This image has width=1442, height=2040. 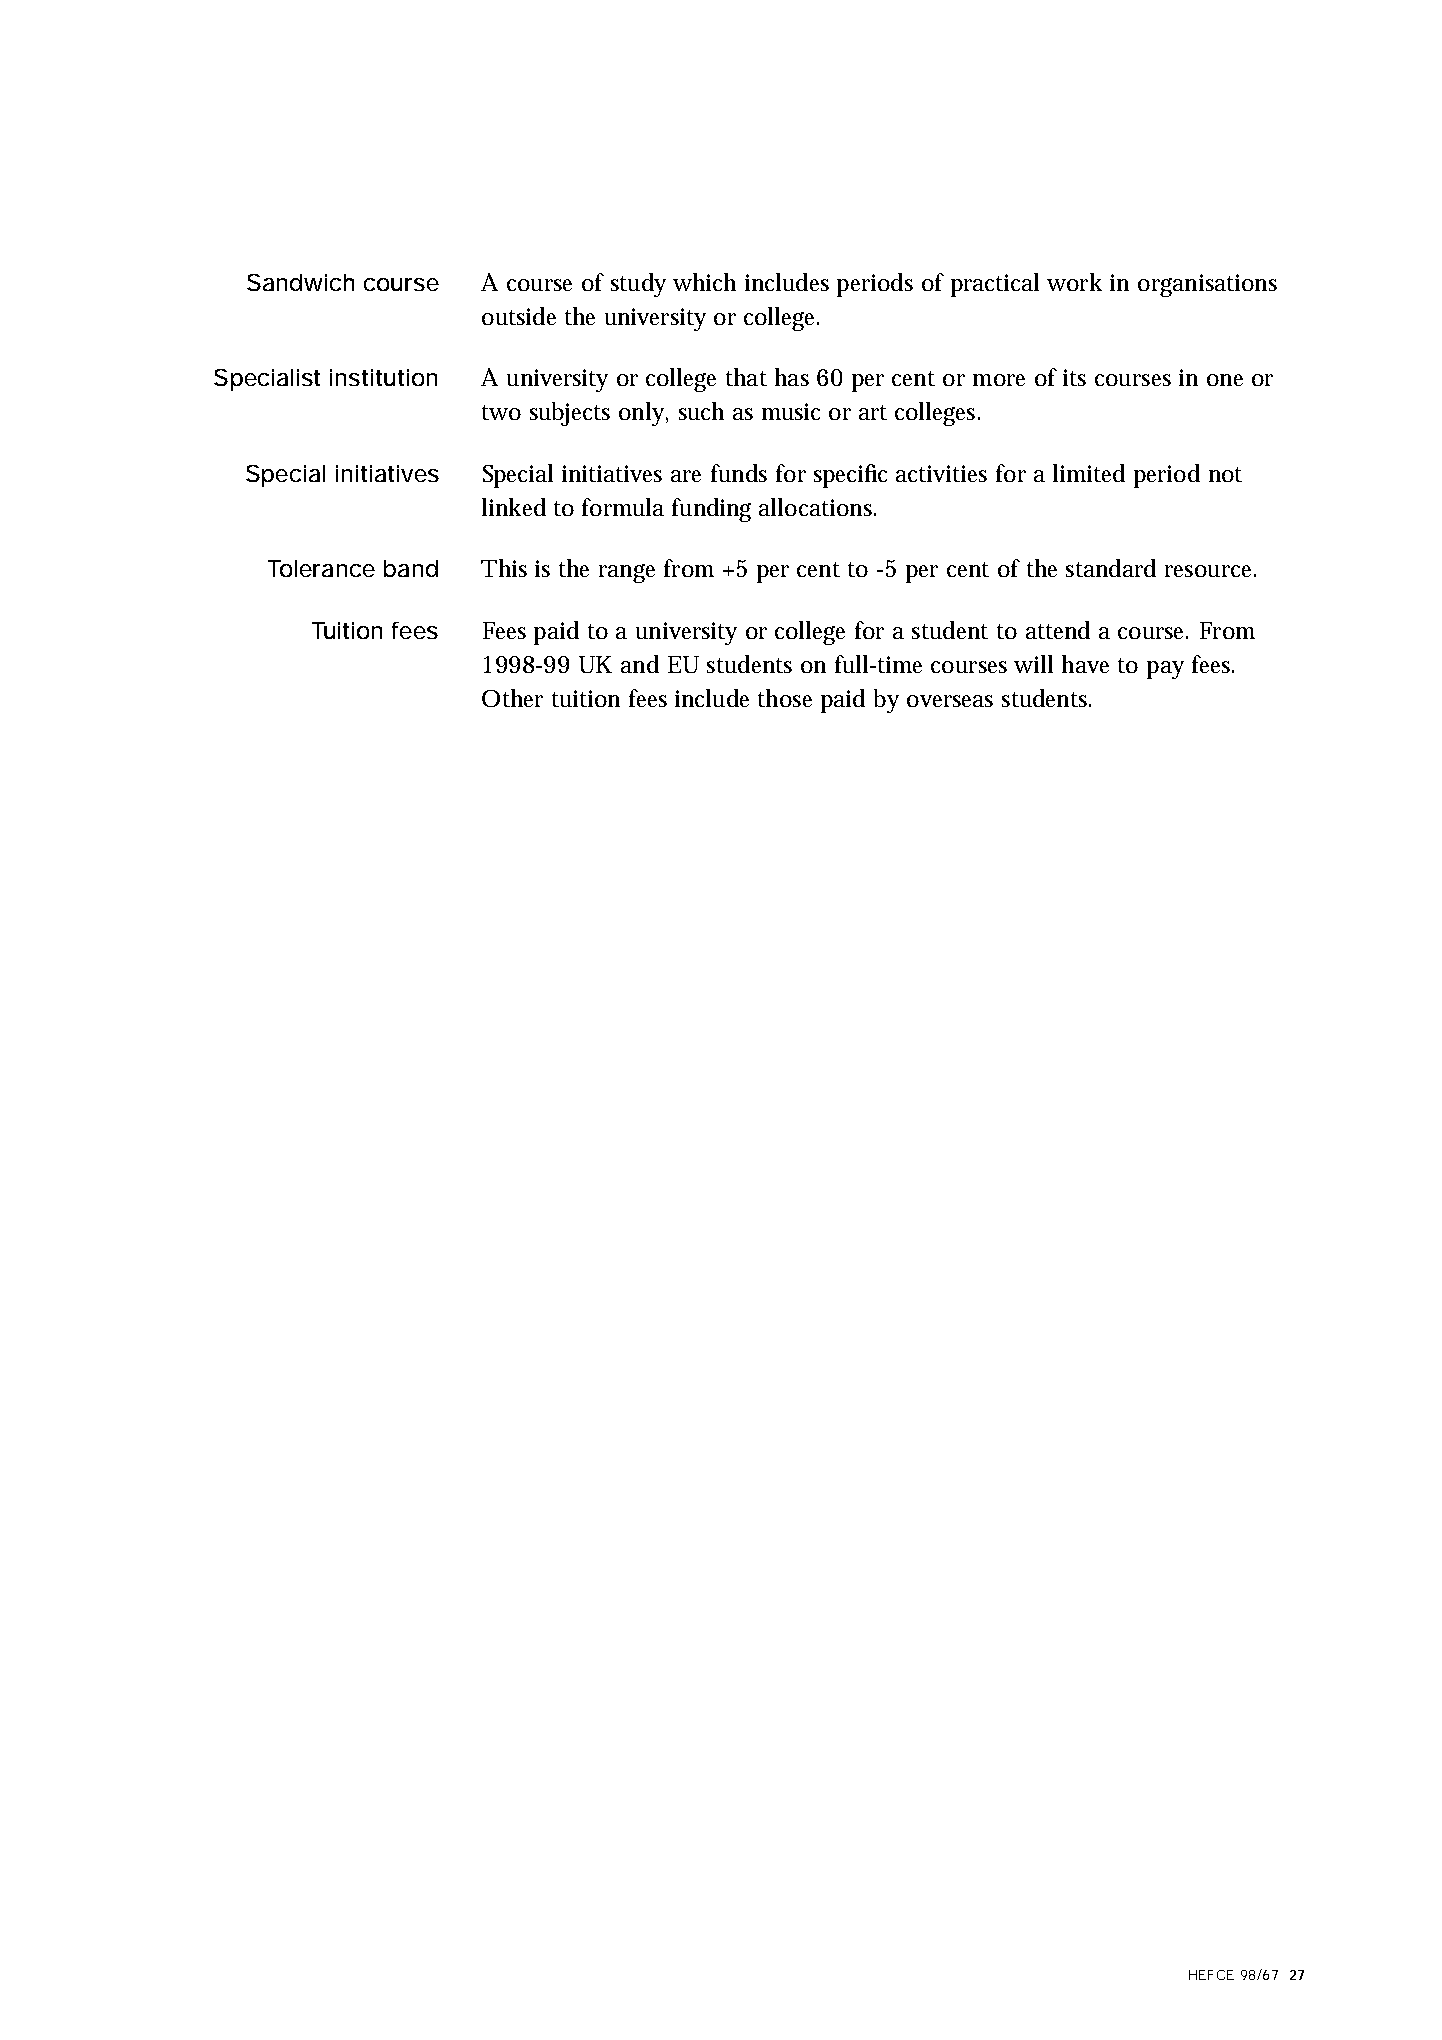 What do you see at coordinates (739, 473) in the image?
I see `funds` at bounding box center [739, 473].
